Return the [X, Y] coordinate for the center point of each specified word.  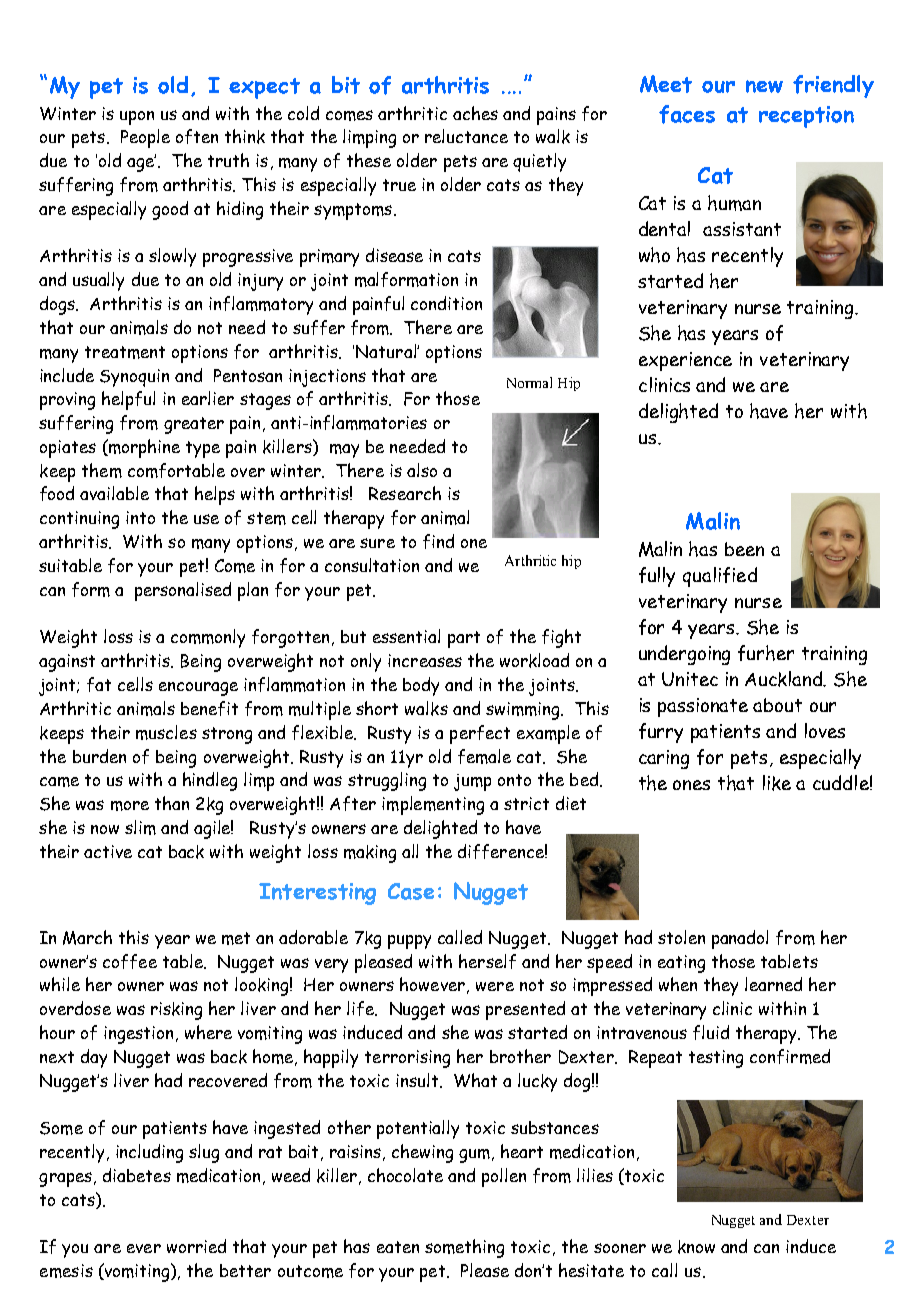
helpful [128, 400]
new [764, 86]
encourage [198, 689]
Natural [387, 351]
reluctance [466, 136]
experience [685, 361]
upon [137, 118]
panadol [740, 939]
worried [196, 1246]
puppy [409, 942]
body [421, 686]
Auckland [785, 679]
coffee [130, 961]
